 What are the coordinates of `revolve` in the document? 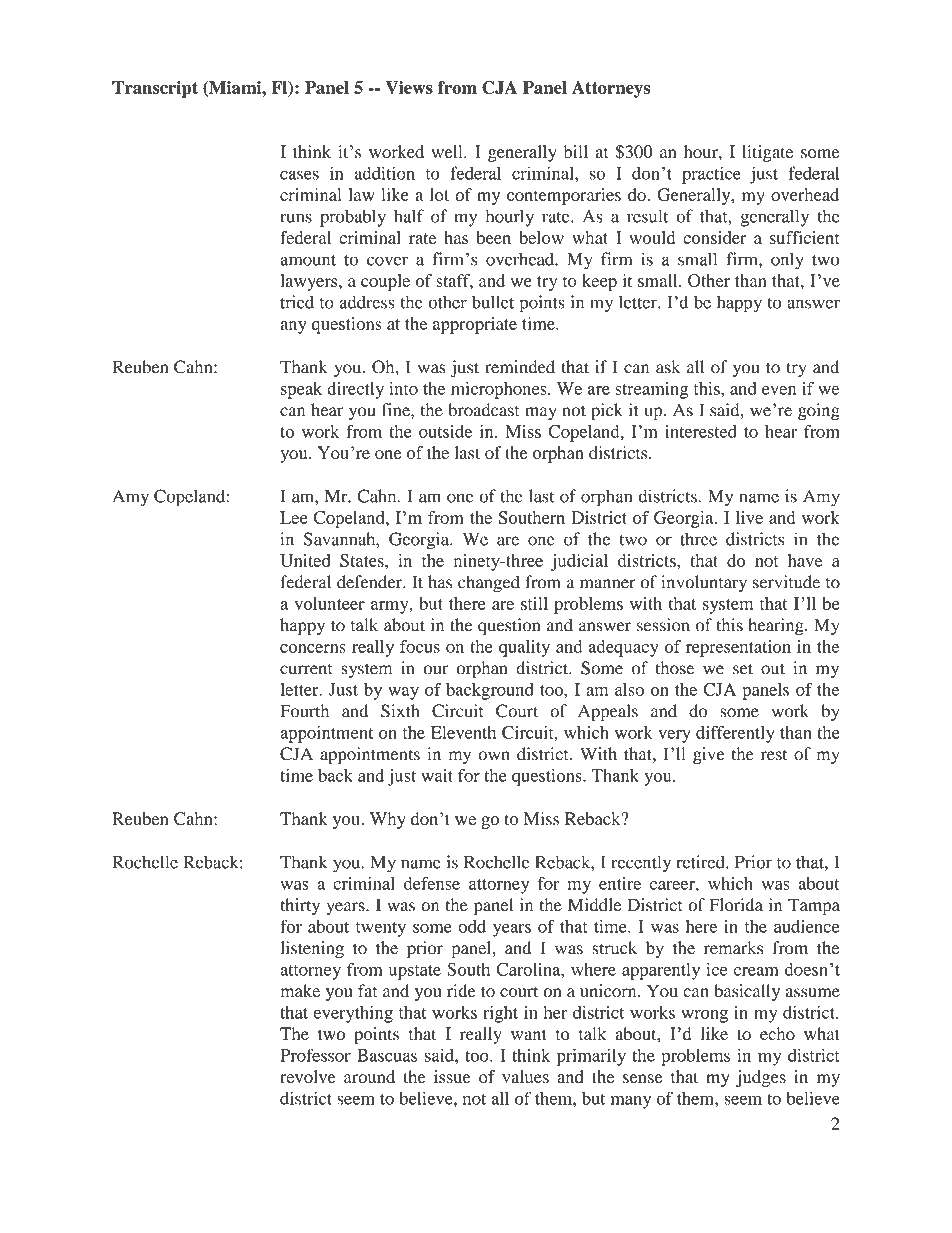 It's located at (308, 1077).
